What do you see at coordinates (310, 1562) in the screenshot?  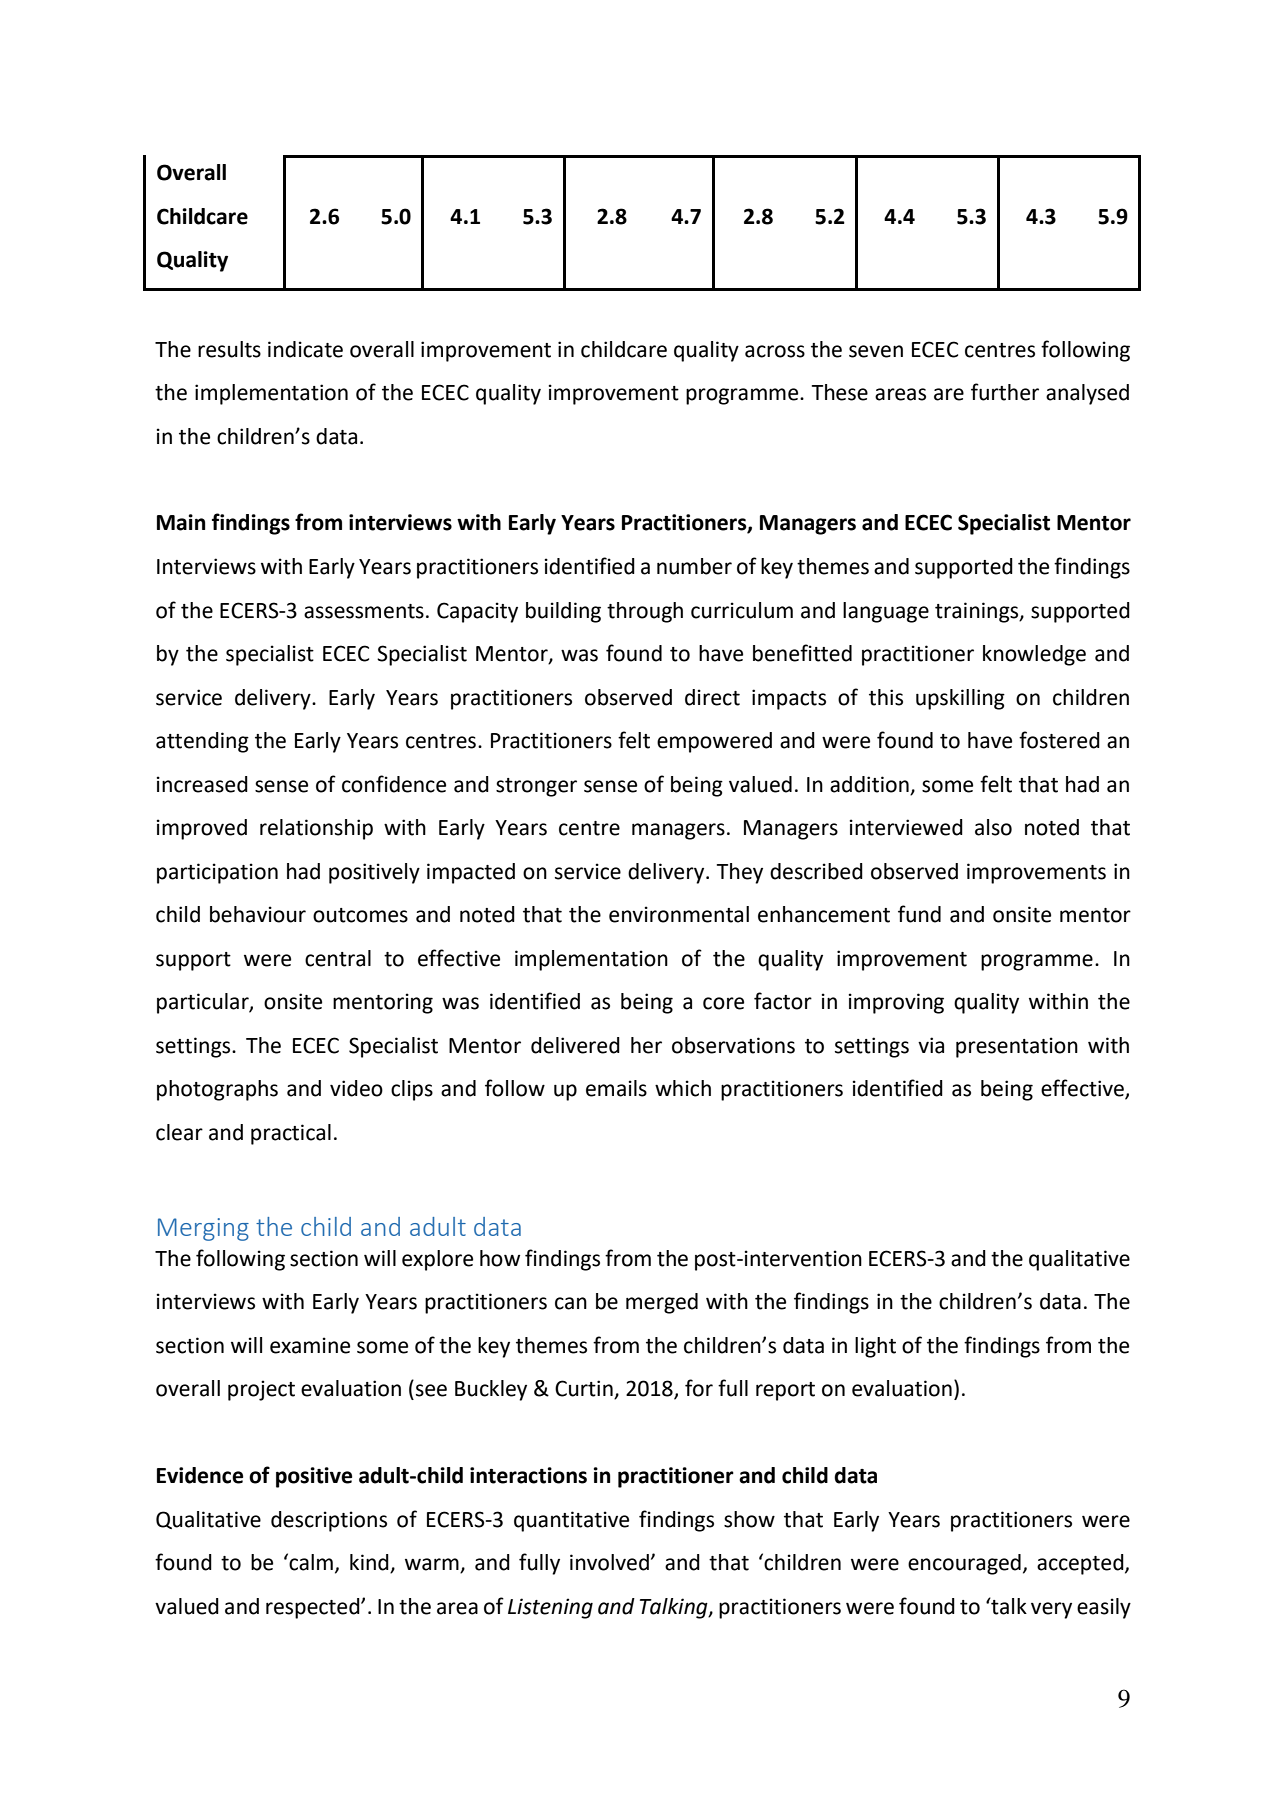 I see `calm` at bounding box center [310, 1562].
